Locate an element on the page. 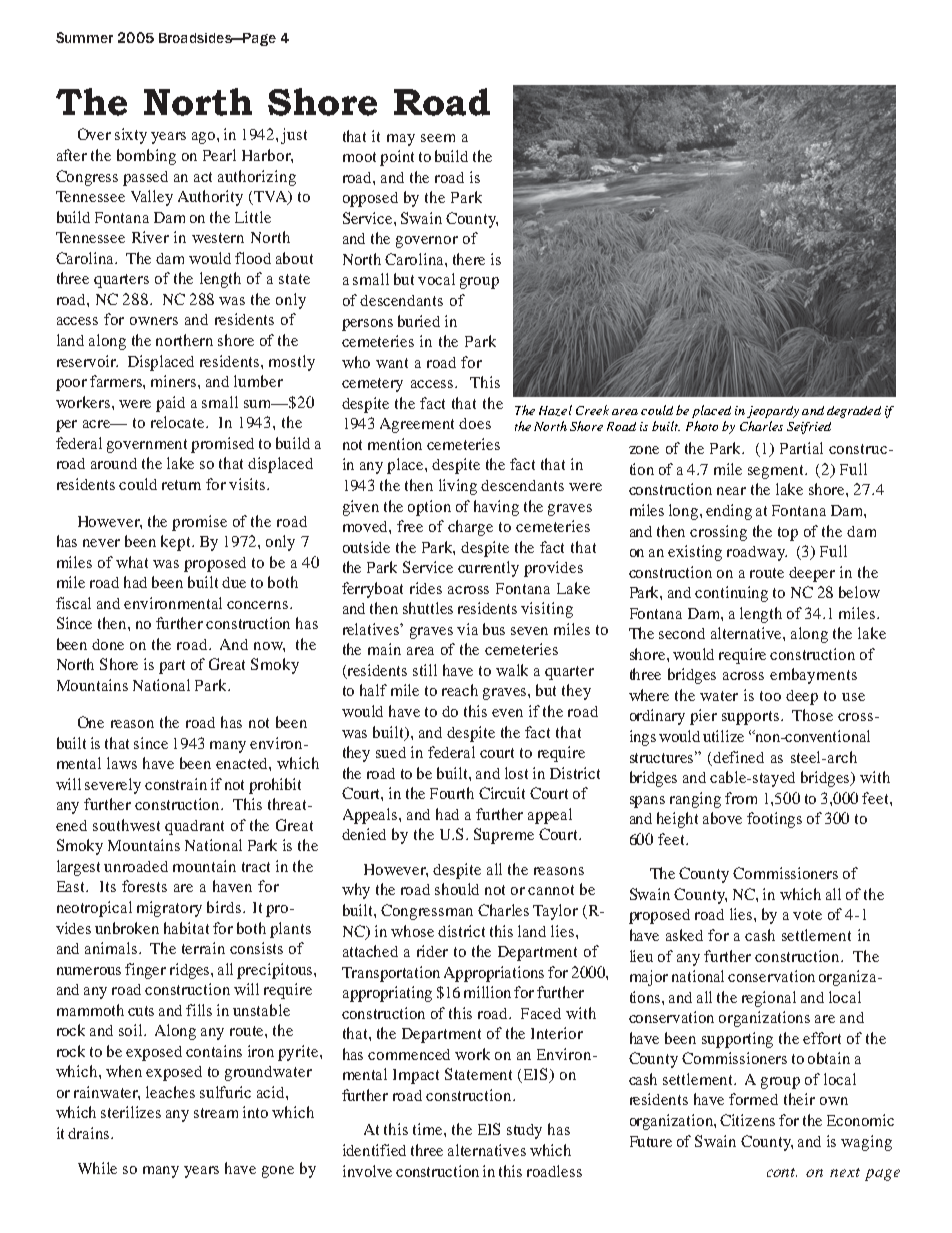  Summer is located at coordinates (84, 37).
